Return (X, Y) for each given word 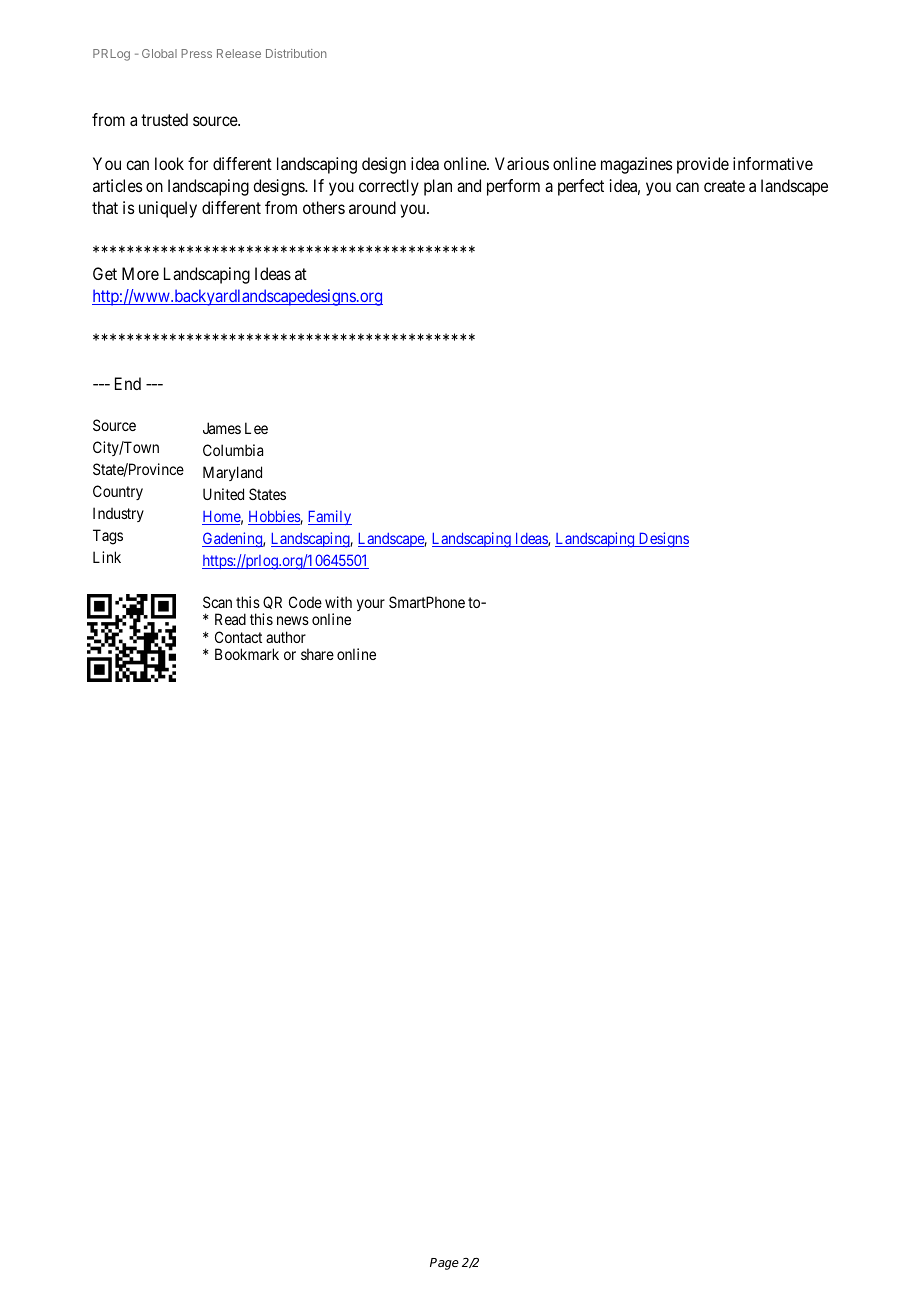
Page (444, 1264)
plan (438, 187)
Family (330, 517)
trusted (164, 119)
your (371, 605)
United (223, 494)
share (317, 654)
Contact (238, 637)
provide (703, 165)
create (724, 186)
